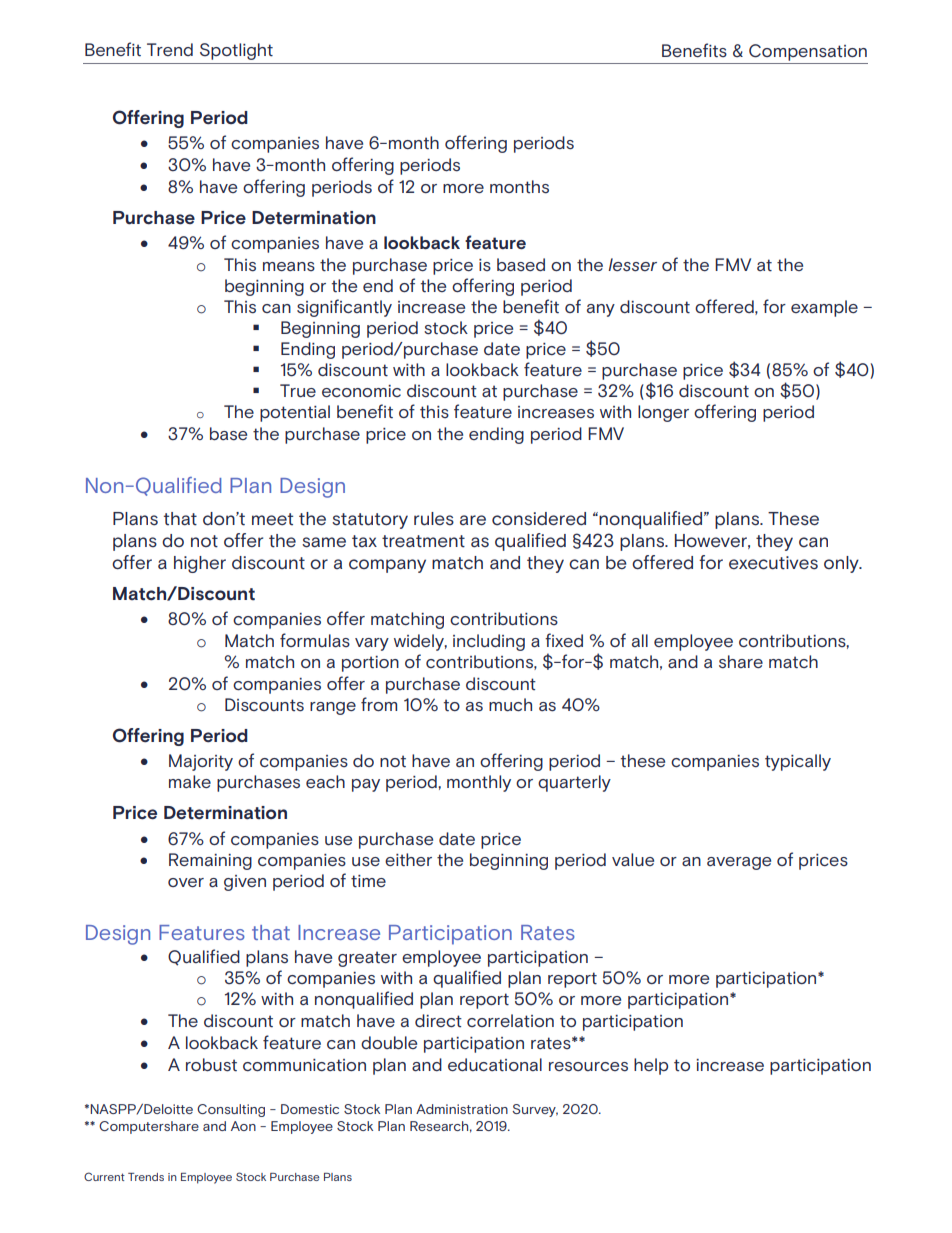 This page has width=952, height=1233. Describe the element at coordinates (632, 264) in the page. I see `lesser` at that location.
